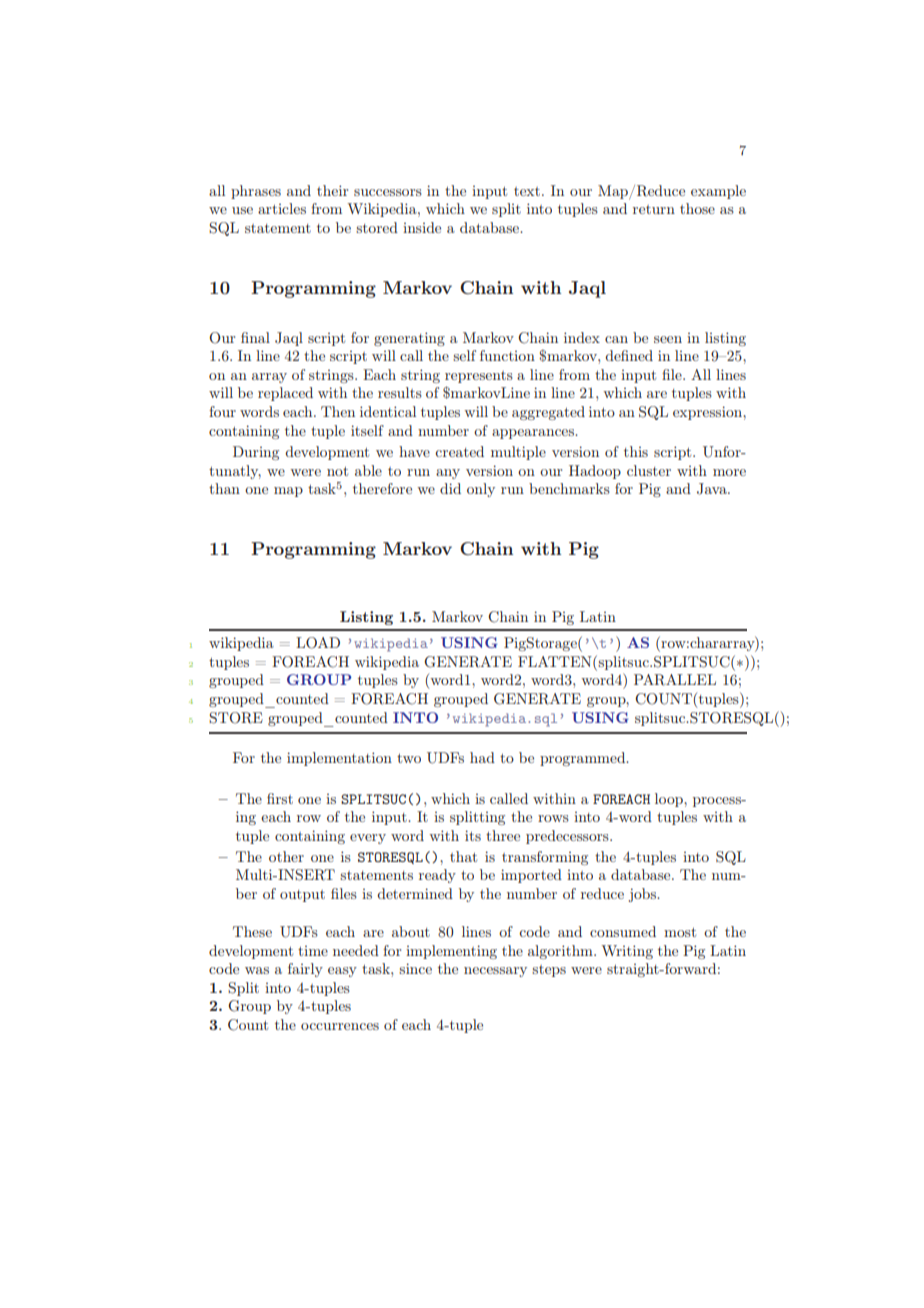  Describe the element at coordinates (649, 470) in the screenshot. I see `cluster` at that location.
